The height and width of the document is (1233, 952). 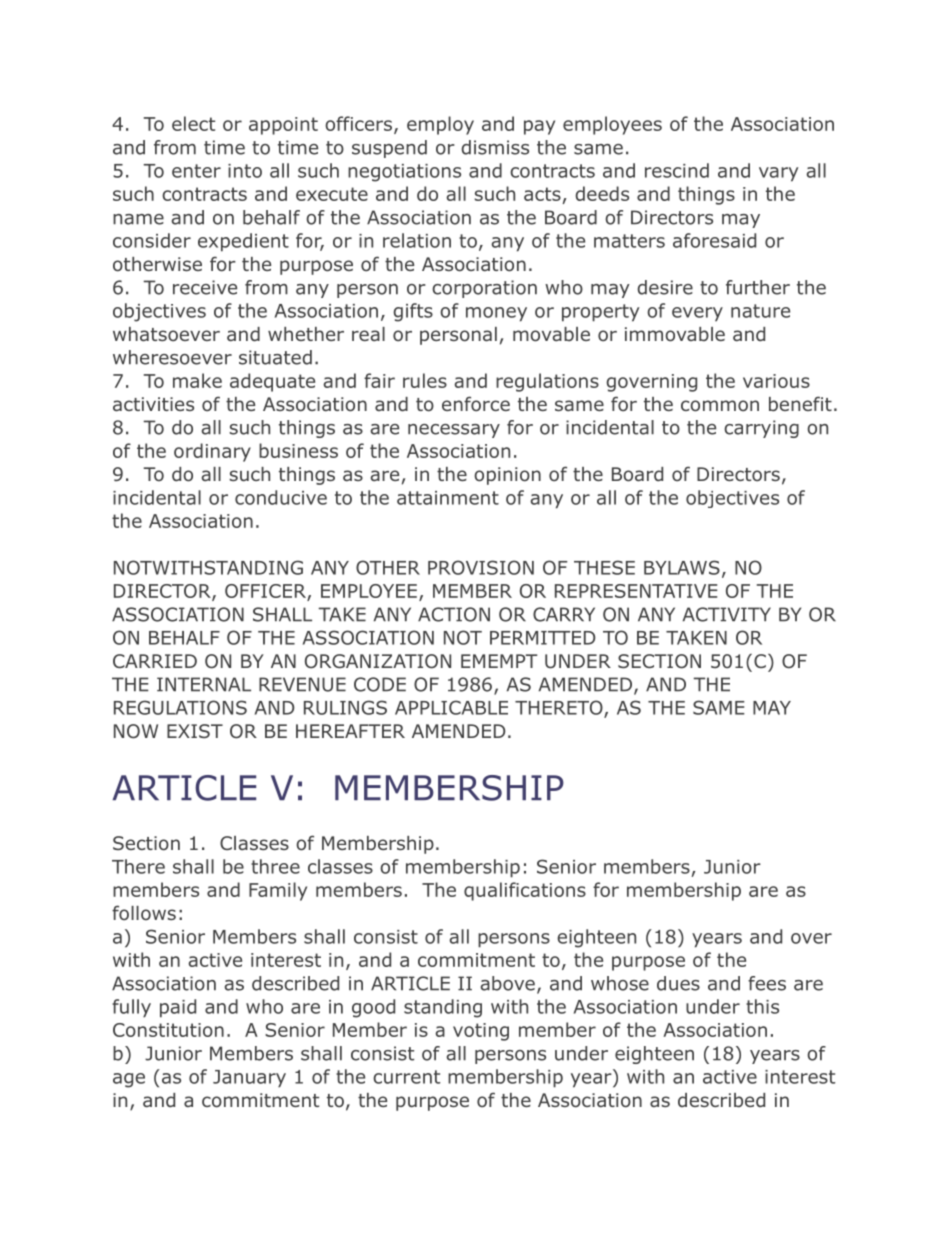 What do you see at coordinates (677, 170) in the document?
I see `rescind` at bounding box center [677, 170].
